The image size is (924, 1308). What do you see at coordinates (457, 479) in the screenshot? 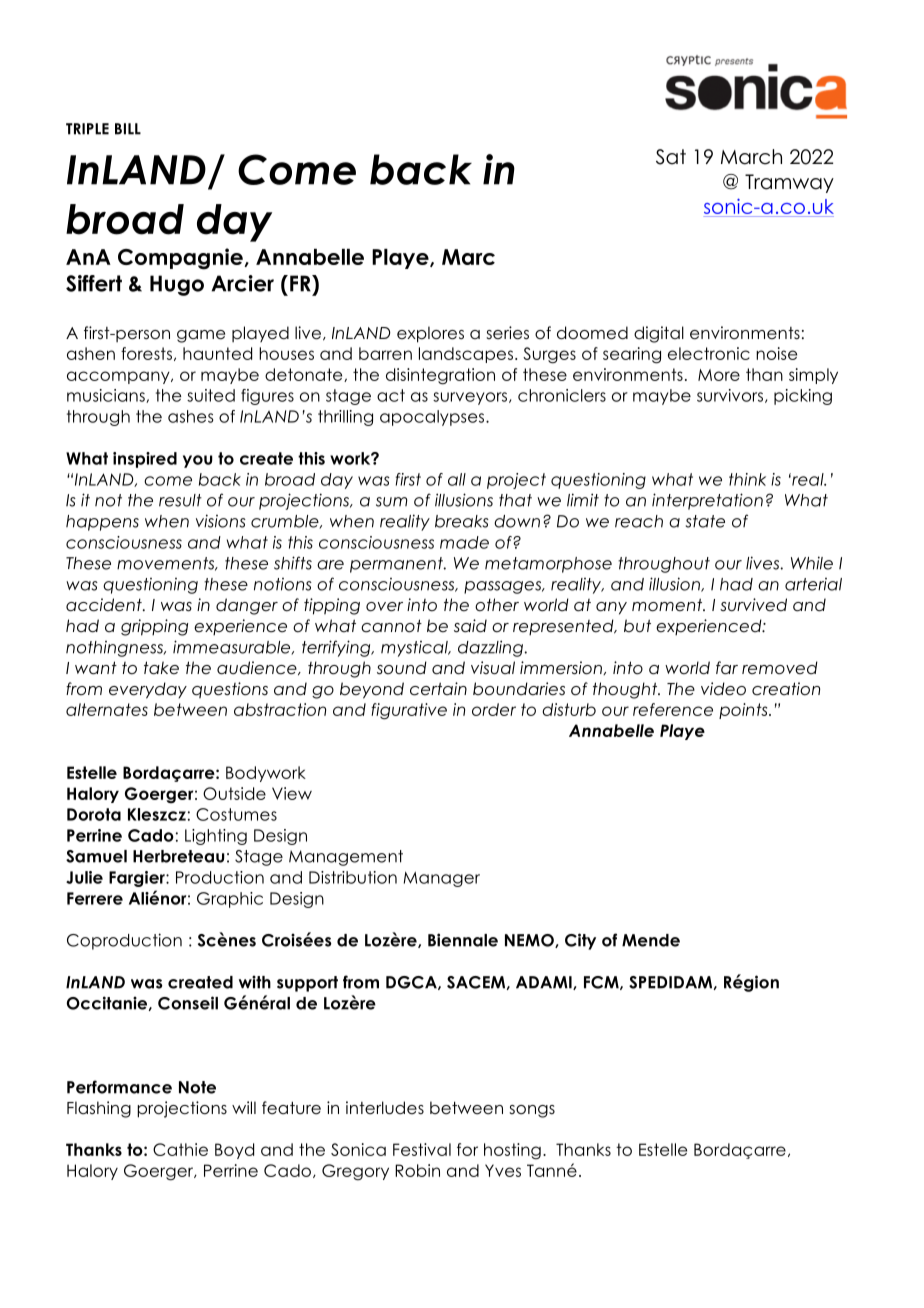
I see `all` at bounding box center [457, 479].
